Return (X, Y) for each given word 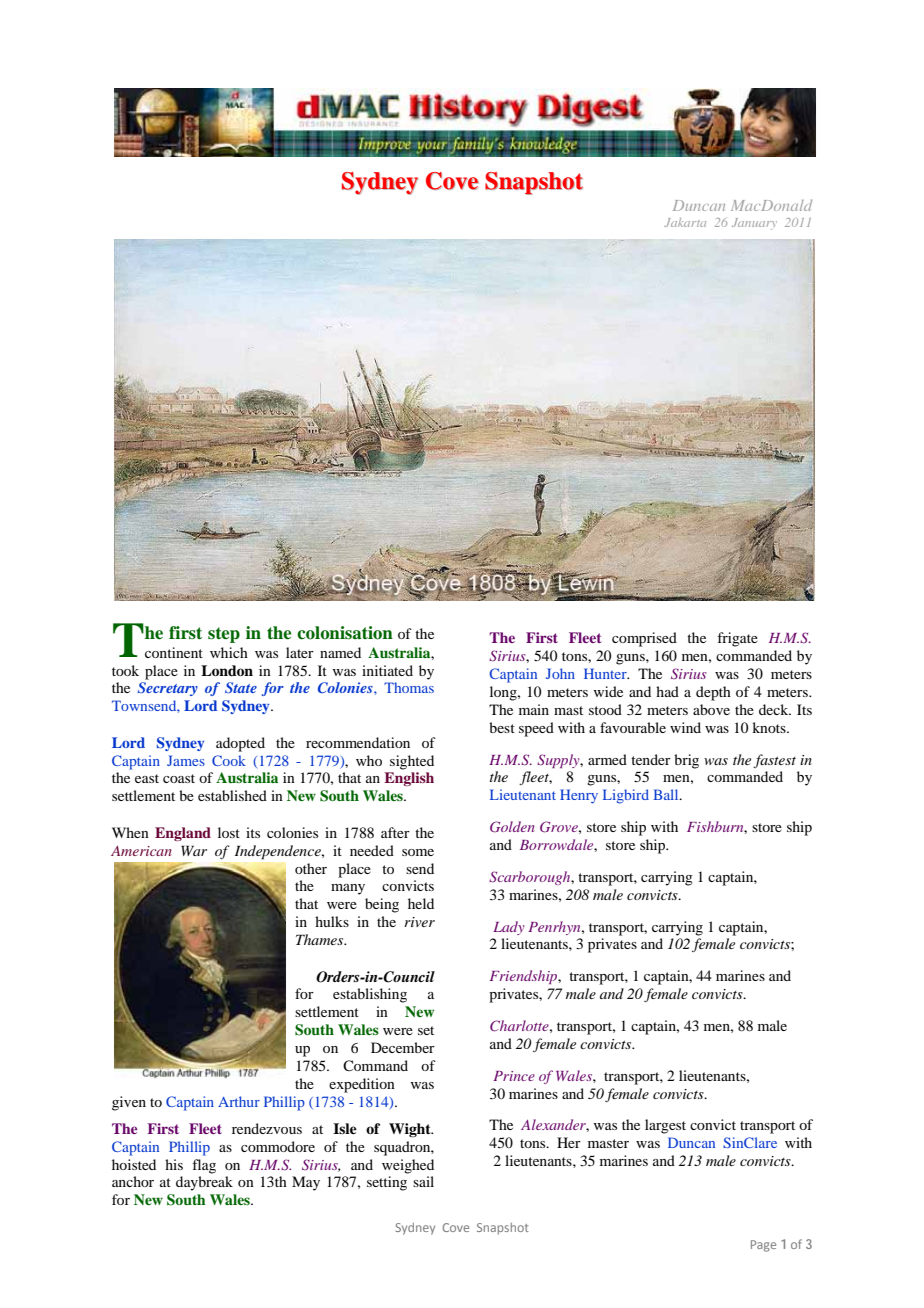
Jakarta (685, 222)
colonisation (345, 633)
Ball (667, 794)
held (421, 903)
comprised (644, 639)
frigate (737, 639)
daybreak (204, 1183)
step (224, 635)
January (754, 224)
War (194, 850)
